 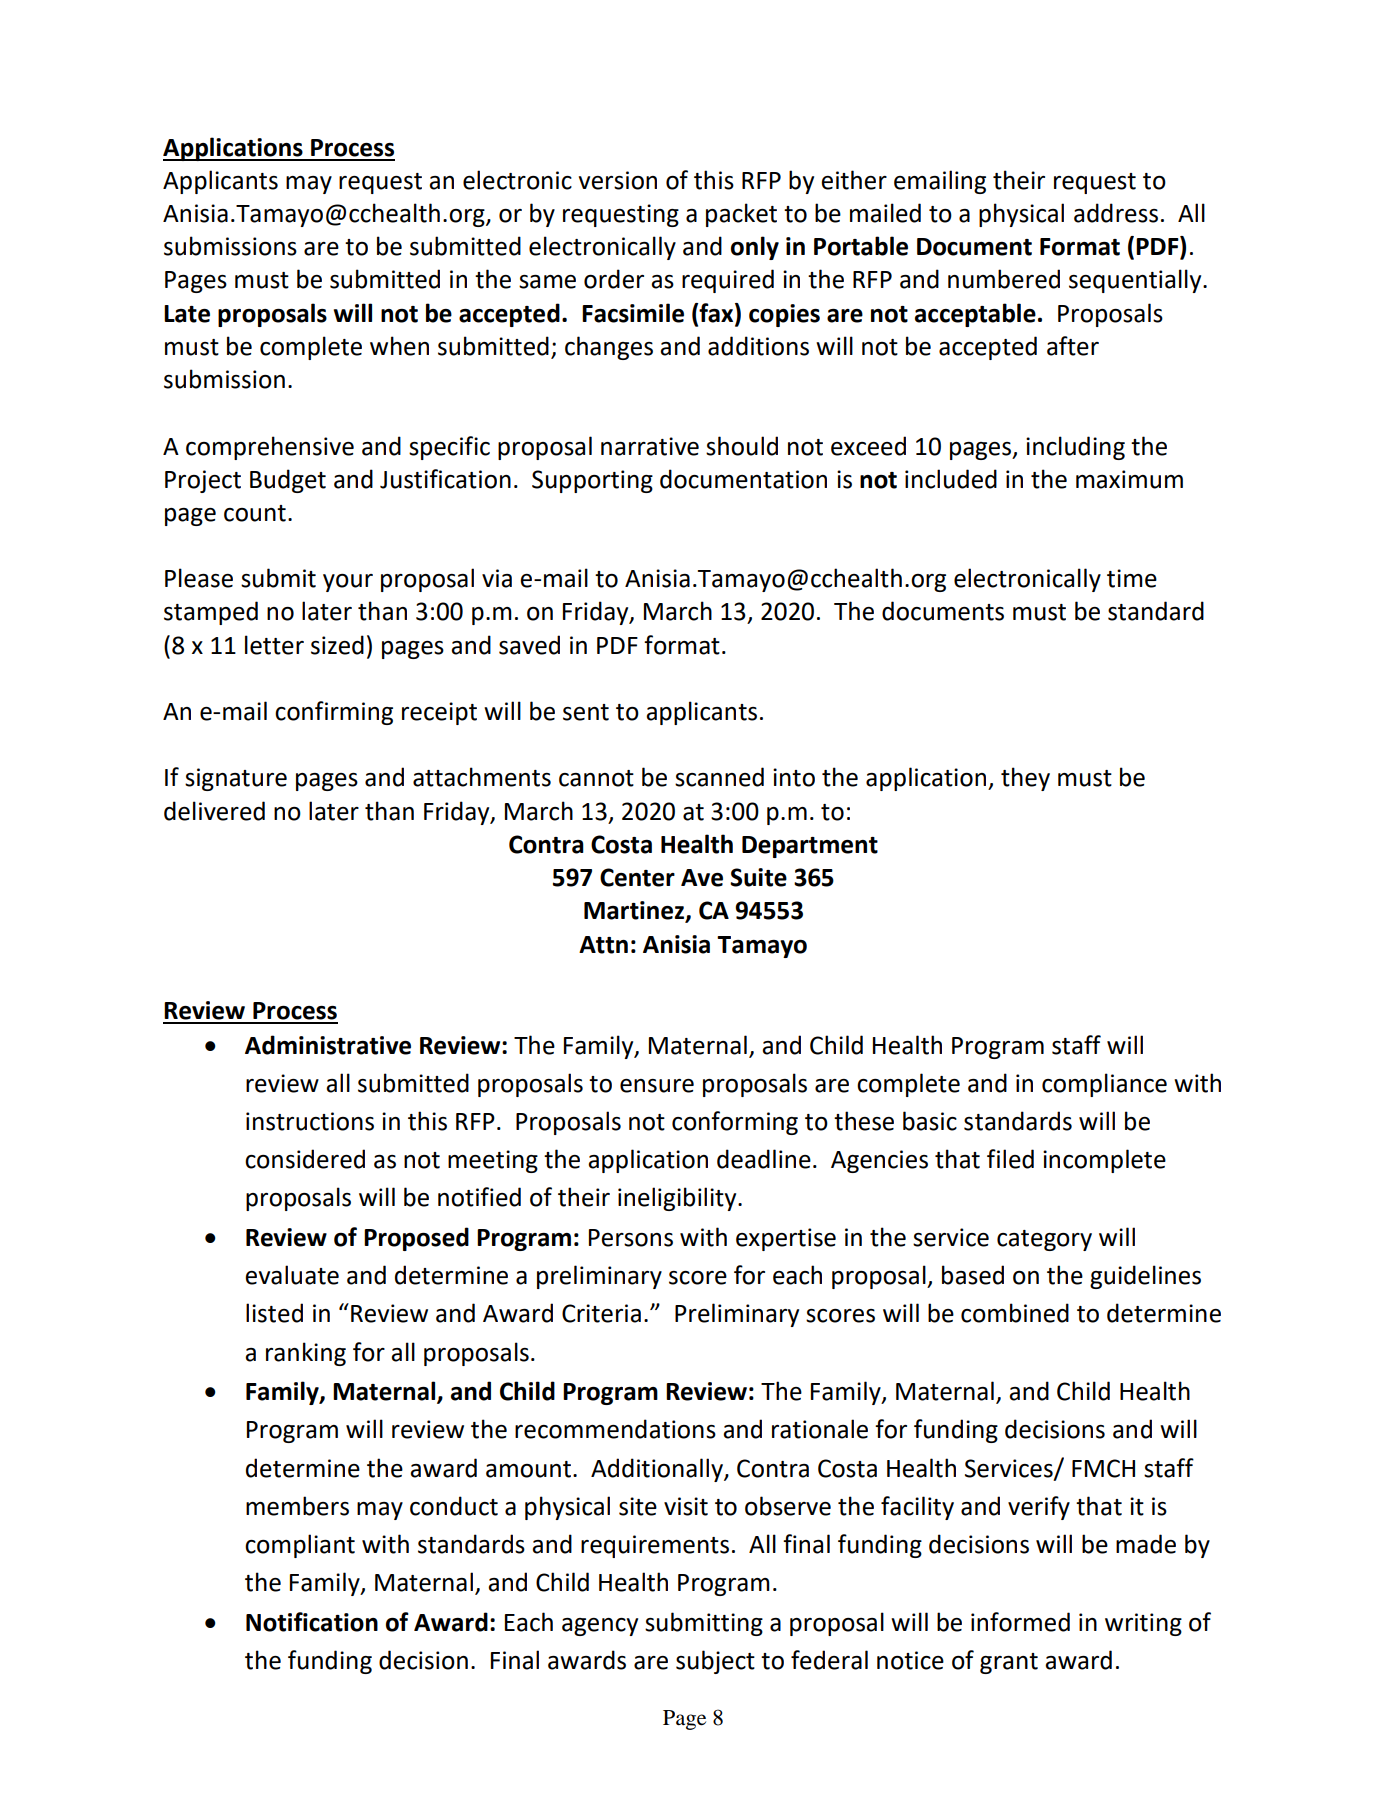 I want to click on packet, so click(x=741, y=215).
